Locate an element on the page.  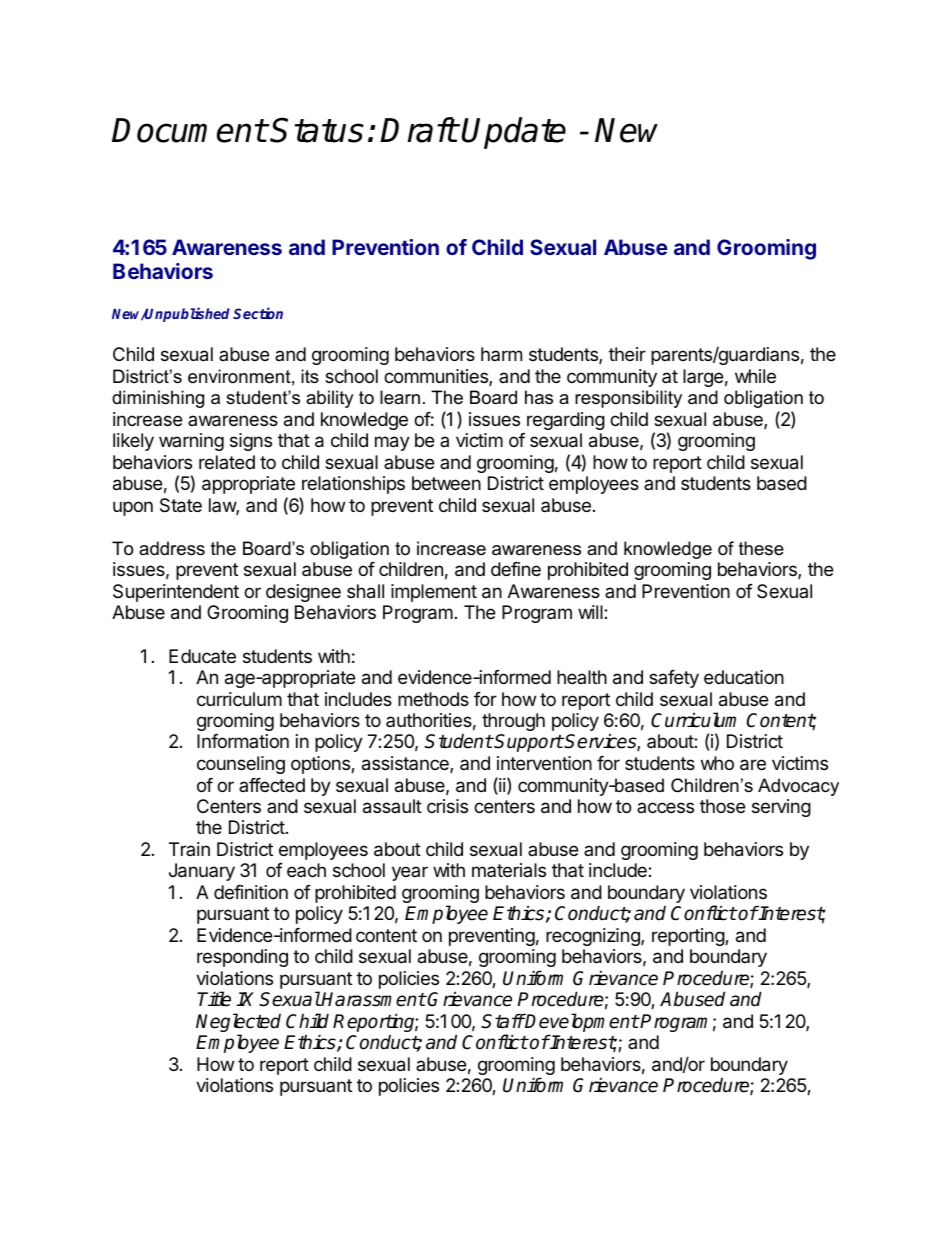
implement is located at coordinates (434, 593).
